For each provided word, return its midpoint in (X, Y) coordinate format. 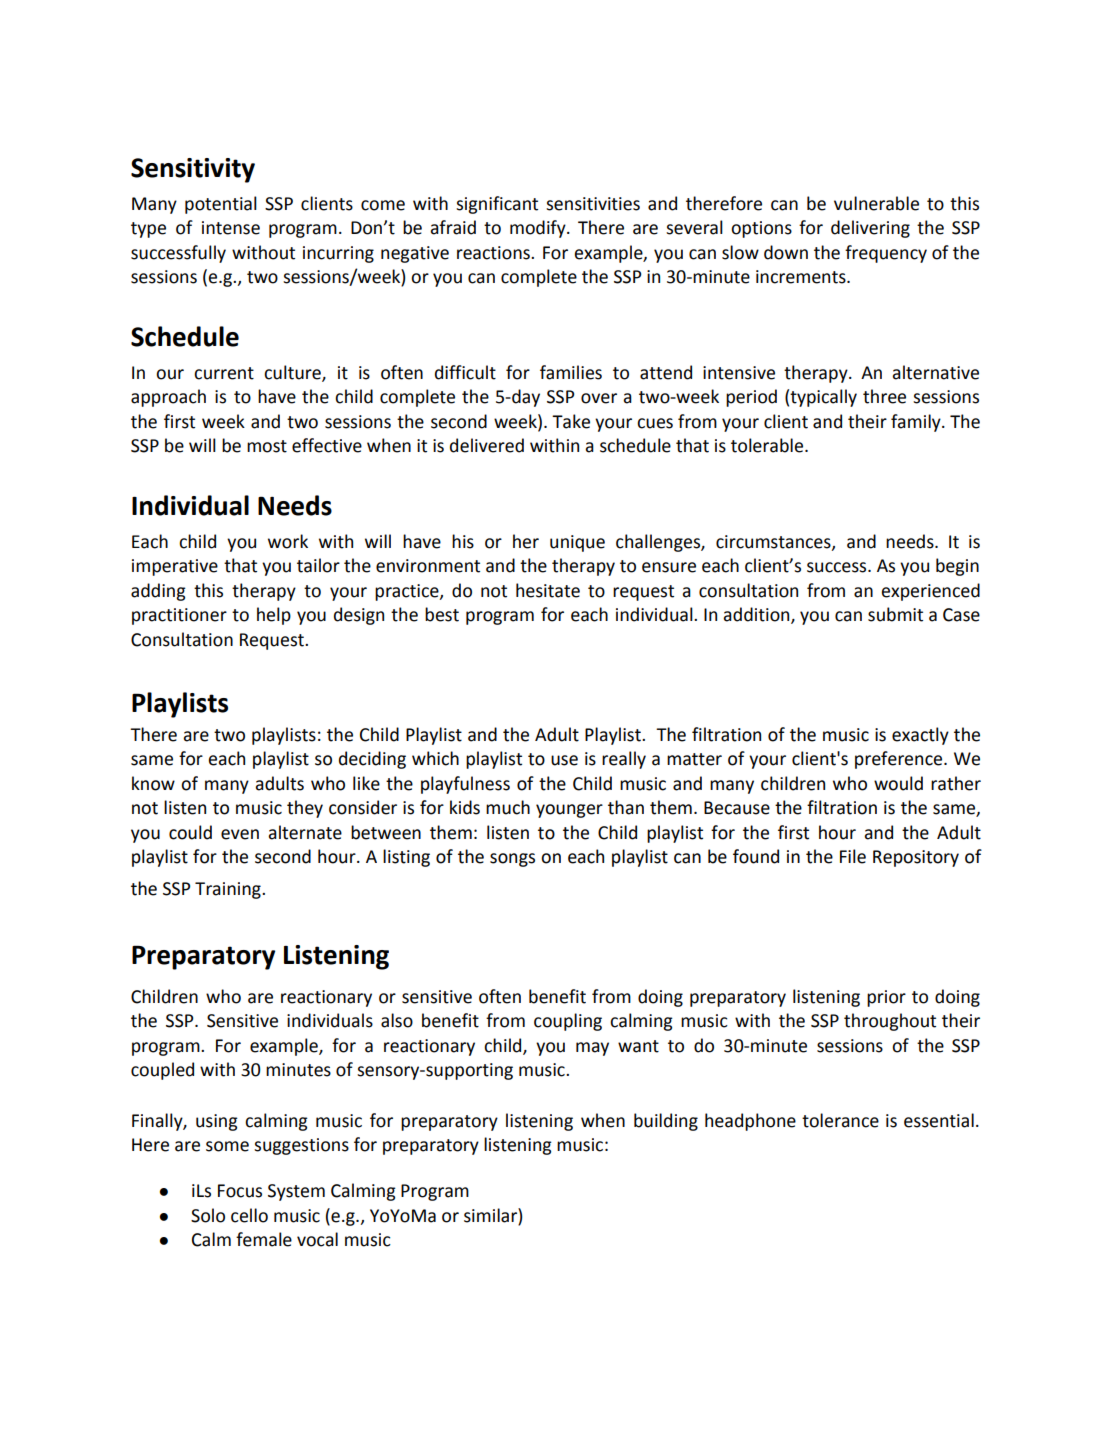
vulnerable (876, 203)
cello (249, 1215)
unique (577, 543)
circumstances (774, 542)
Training (229, 890)
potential (221, 205)
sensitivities (593, 204)
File (853, 856)
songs (512, 860)
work (288, 541)
